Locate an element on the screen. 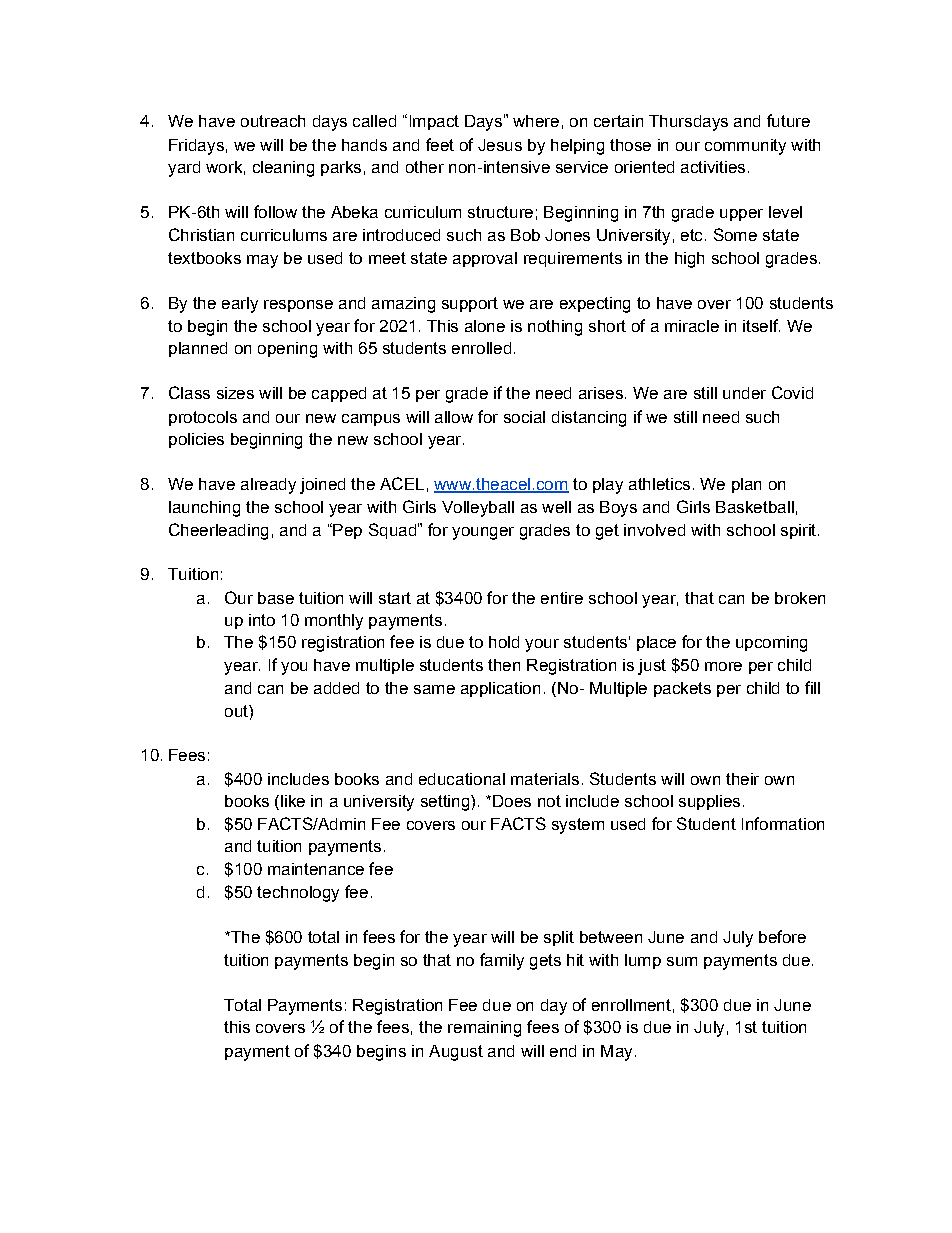 This screenshot has height=1233, width=952. enrolled is located at coordinates (481, 348).
